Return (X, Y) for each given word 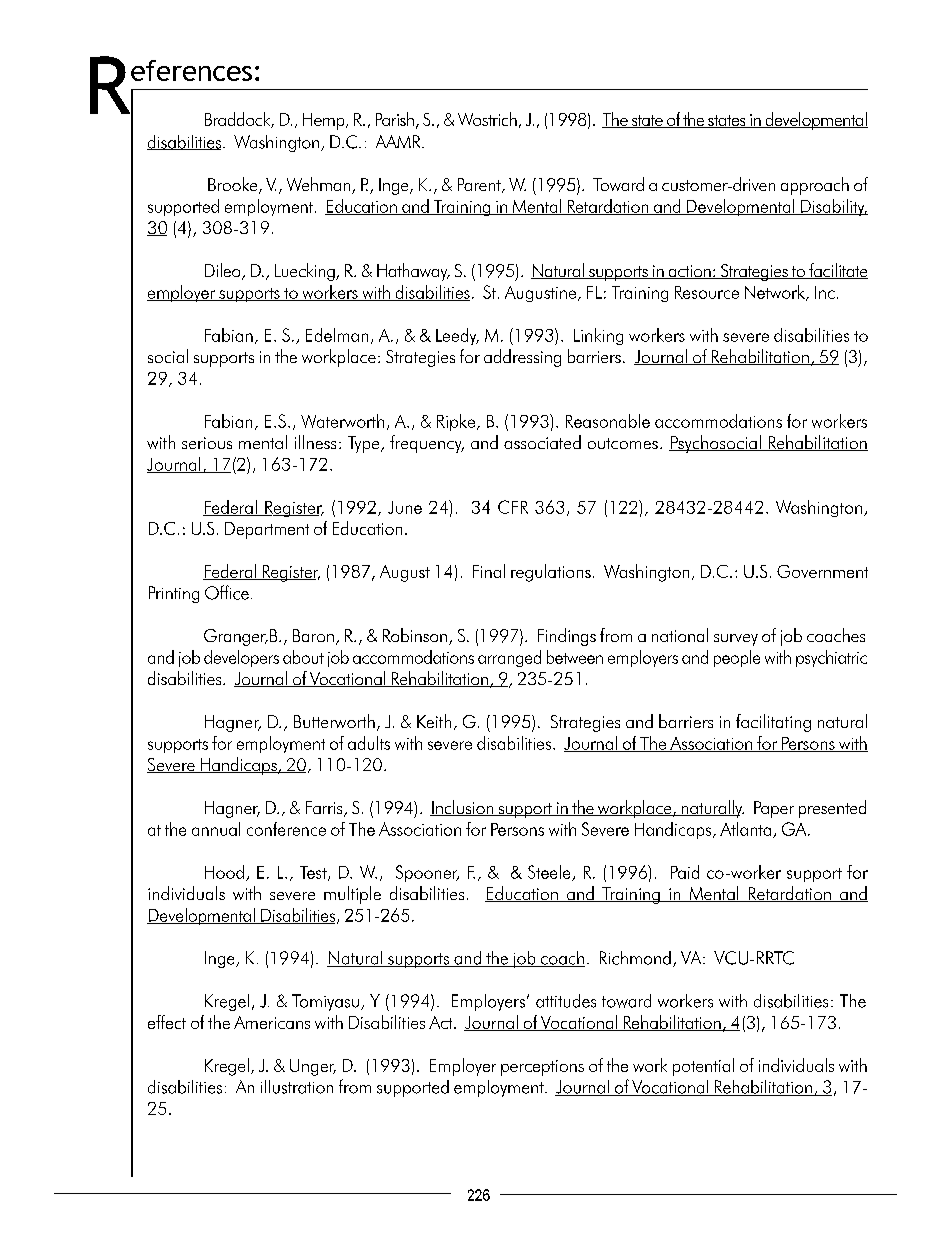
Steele (550, 873)
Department (267, 530)
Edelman (337, 335)
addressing (522, 358)
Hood (224, 872)
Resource (707, 292)
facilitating (773, 723)
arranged (509, 658)
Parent (480, 185)
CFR (513, 507)
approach (815, 186)
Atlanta (745, 829)
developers (241, 658)
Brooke (234, 185)
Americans (272, 1022)
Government (822, 571)
